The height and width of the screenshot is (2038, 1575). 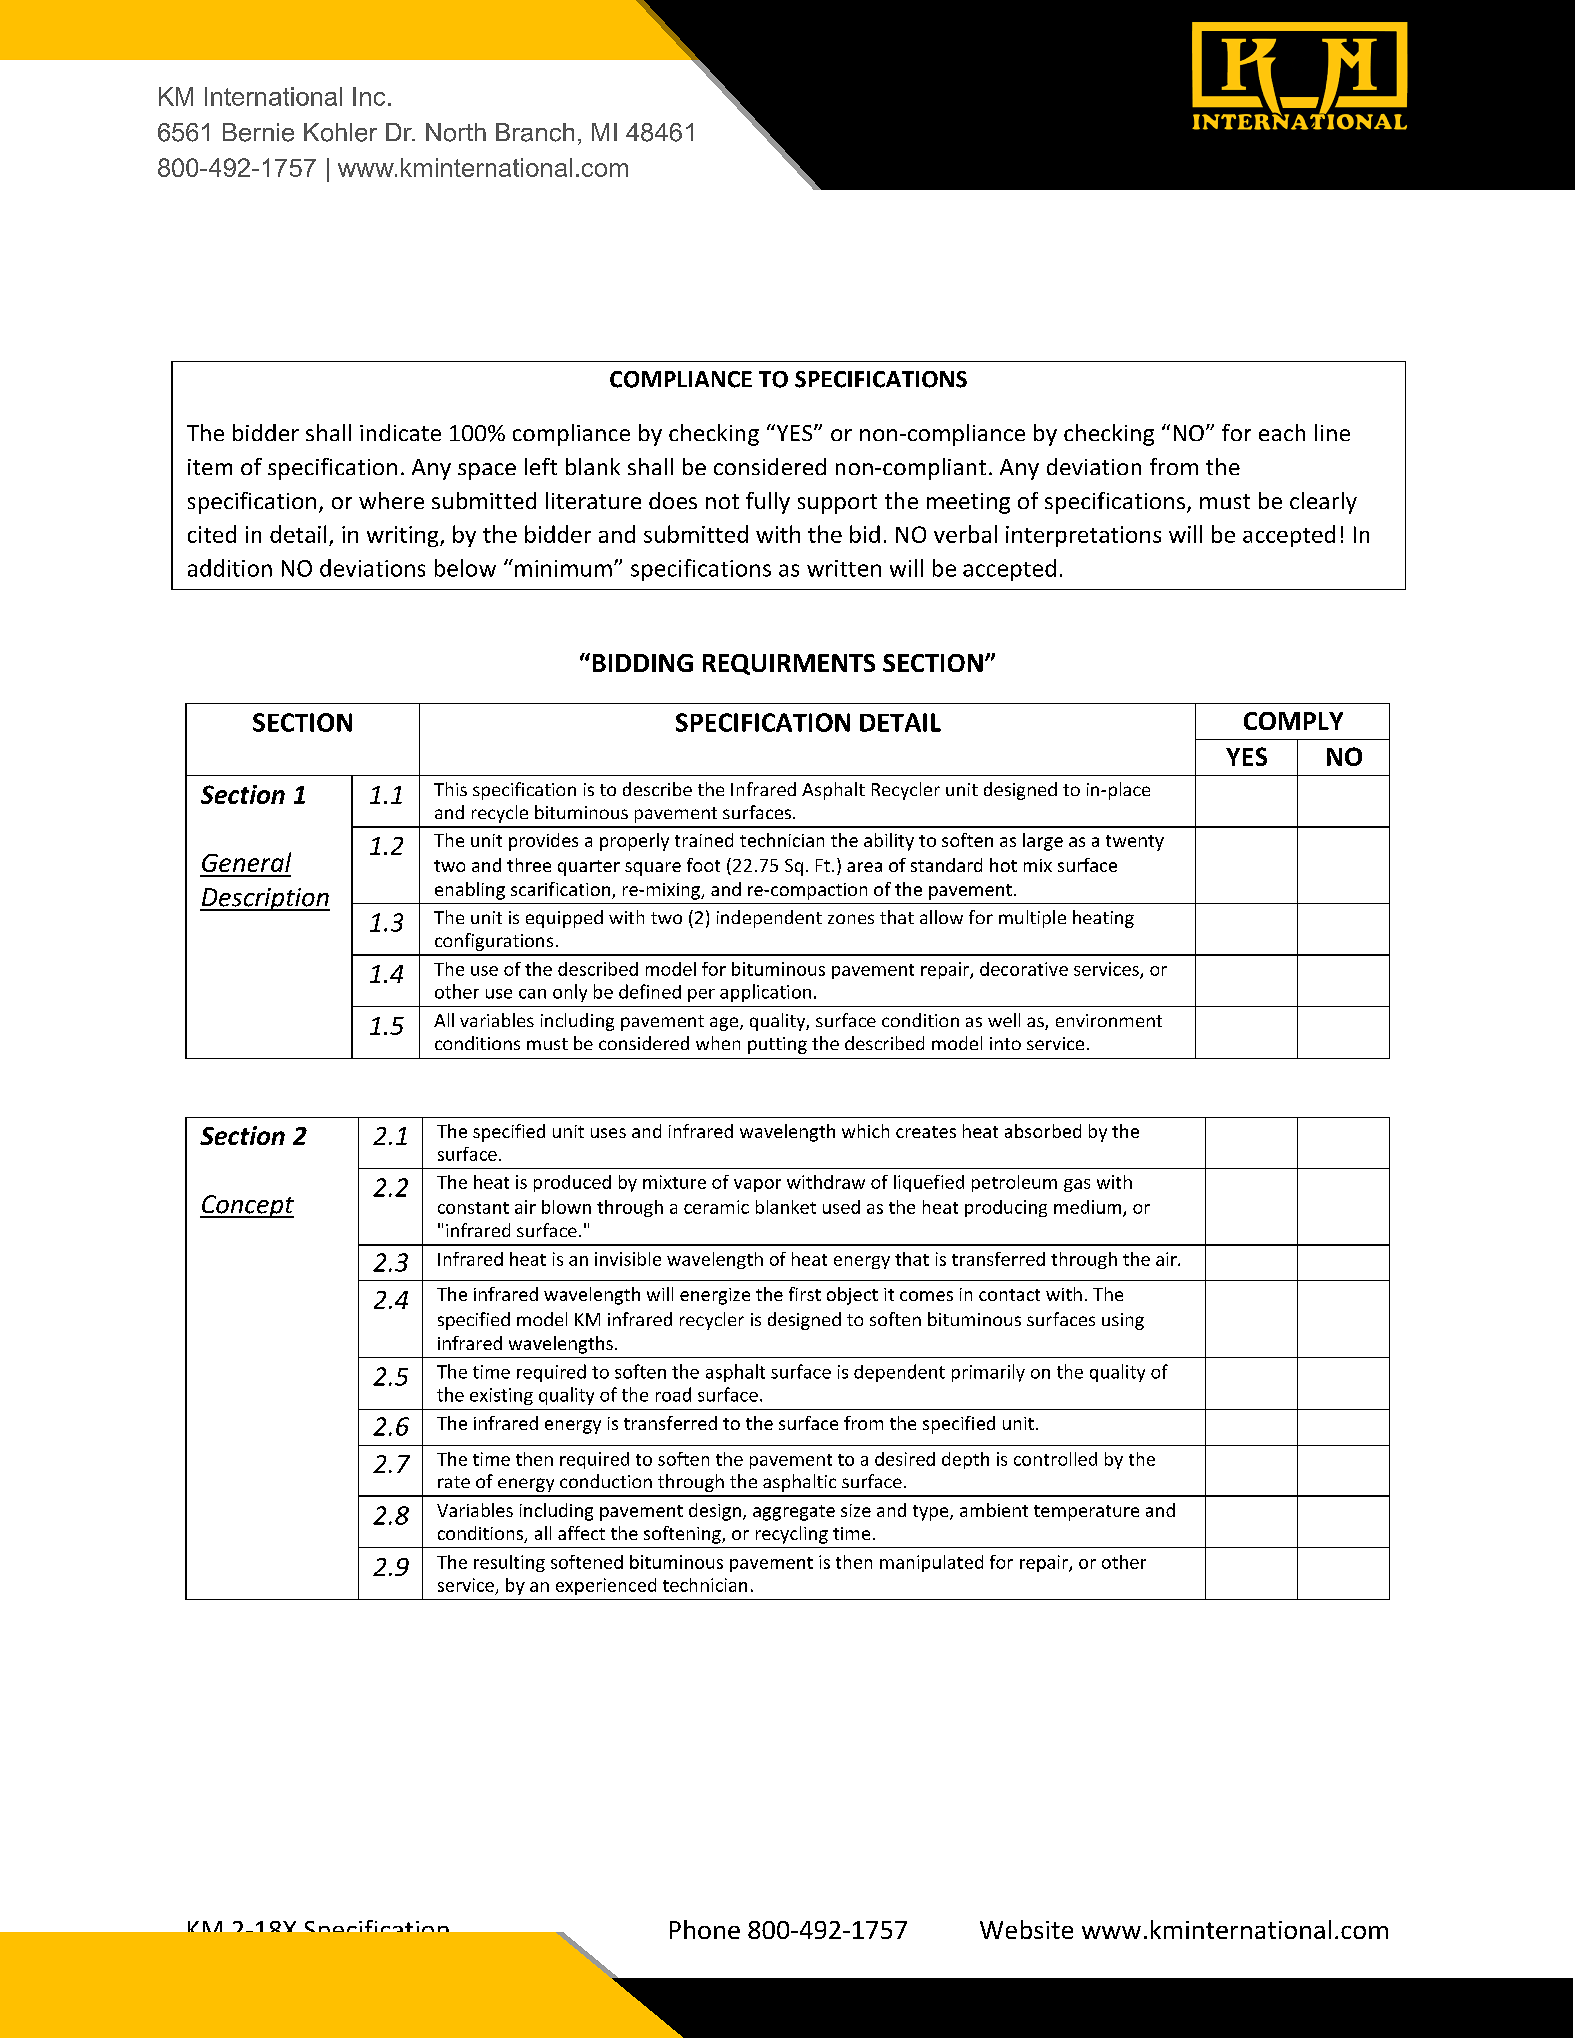 What do you see at coordinates (450, 789) in the screenshot?
I see `This` at bounding box center [450, 789].
